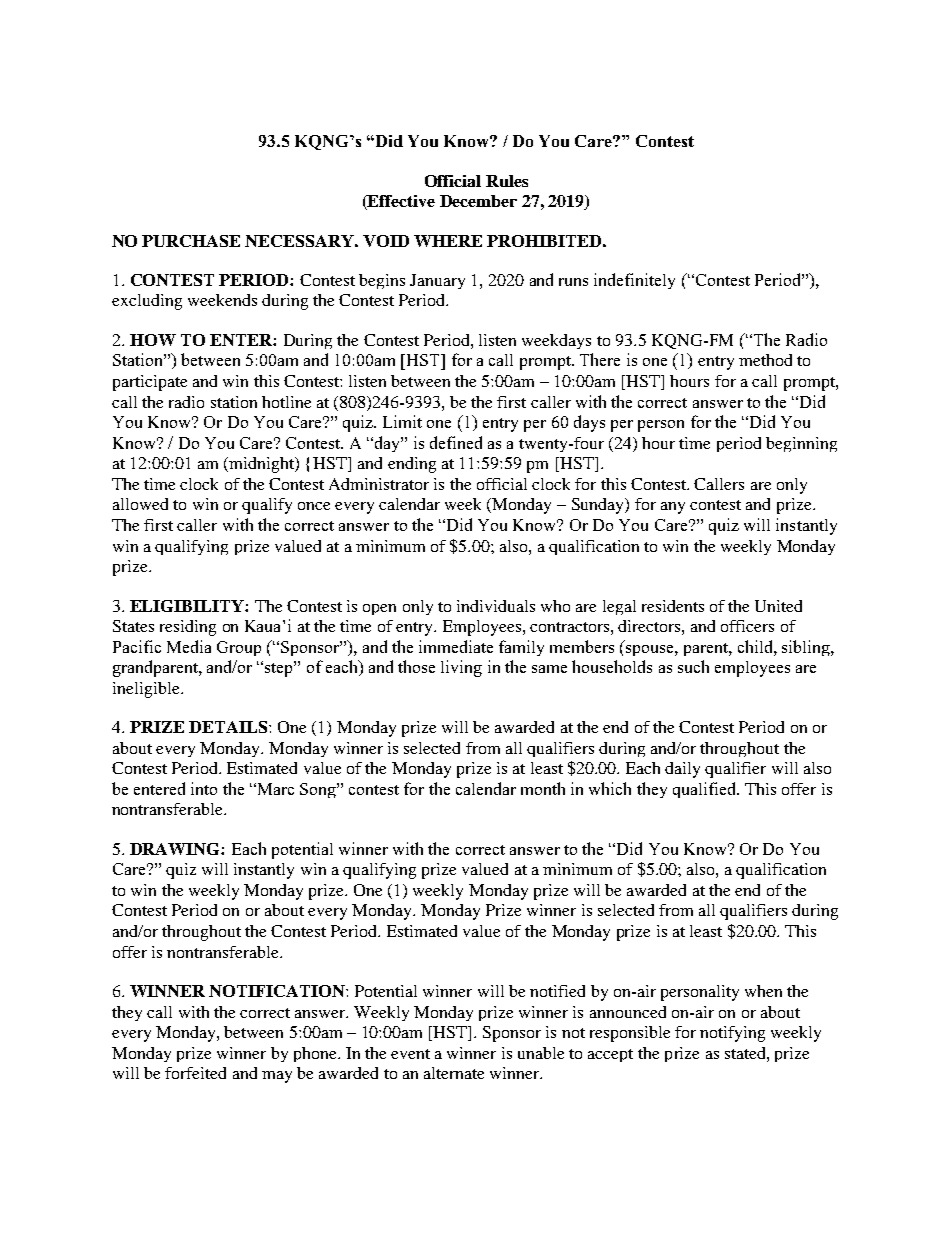 The image size is (952, 1233). I want to click on beginning, so click(801, 444).
